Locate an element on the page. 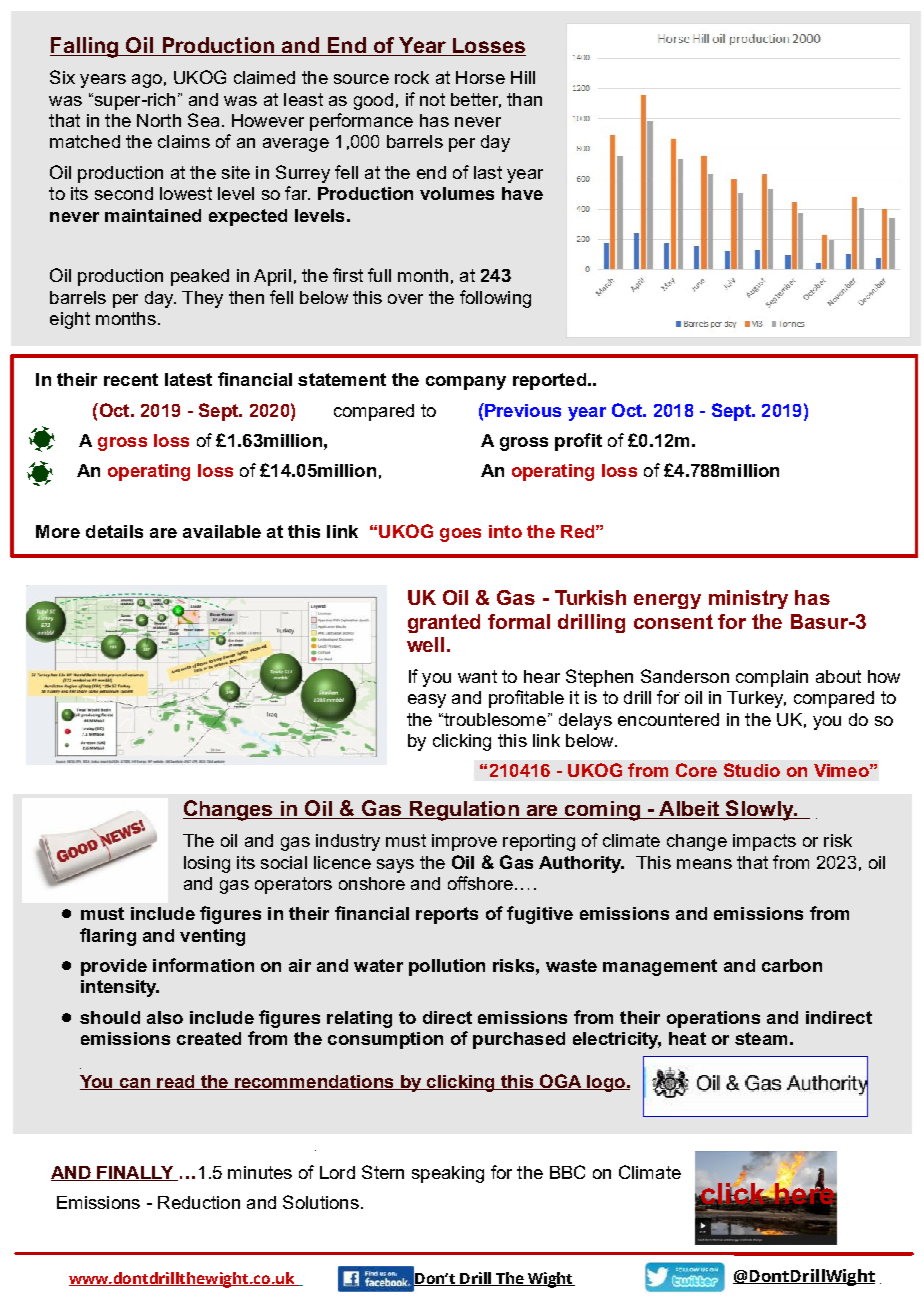  ago is located at coordinates (147, 81).
